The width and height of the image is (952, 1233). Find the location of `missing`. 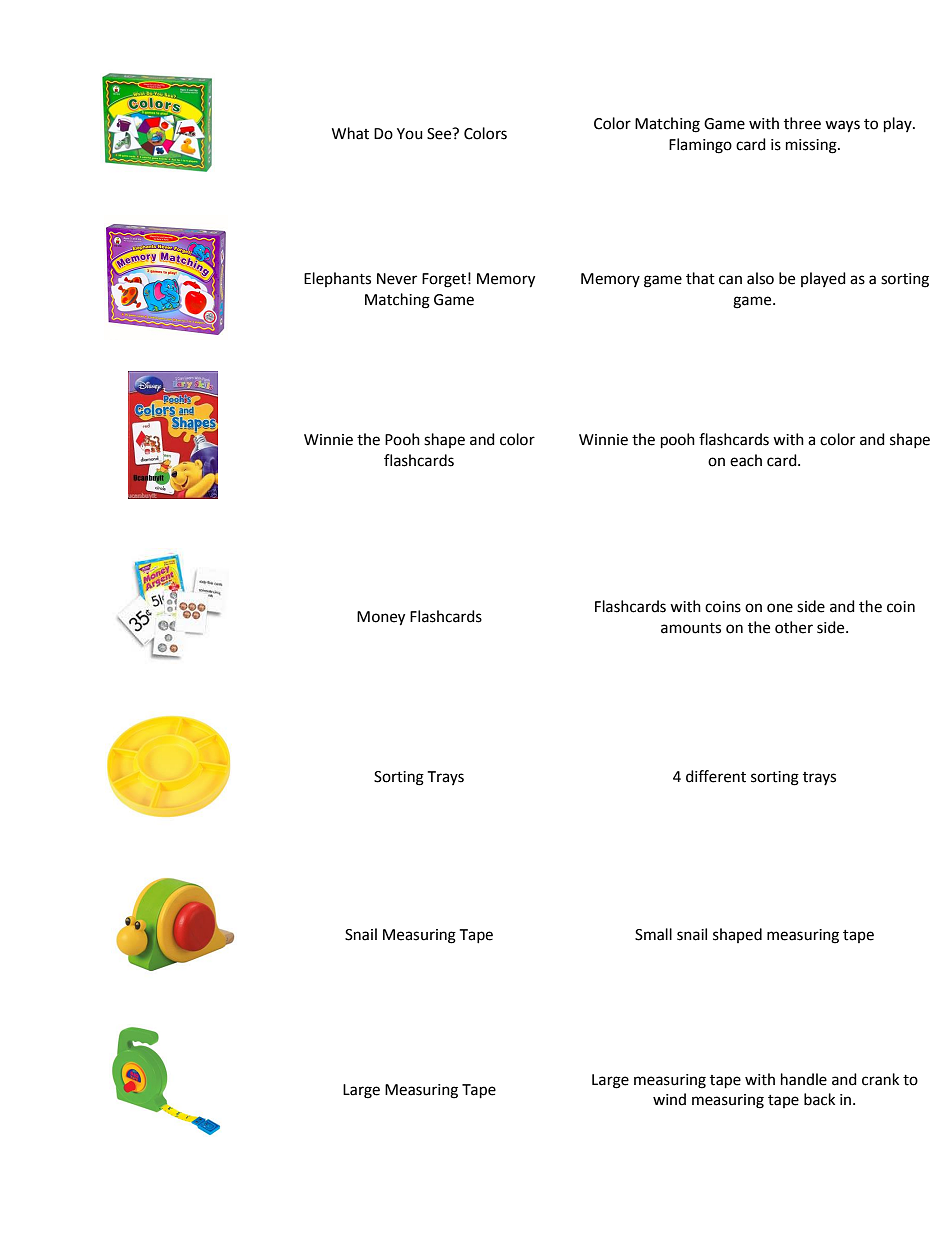

missing is located at coordinates (812, 146).
